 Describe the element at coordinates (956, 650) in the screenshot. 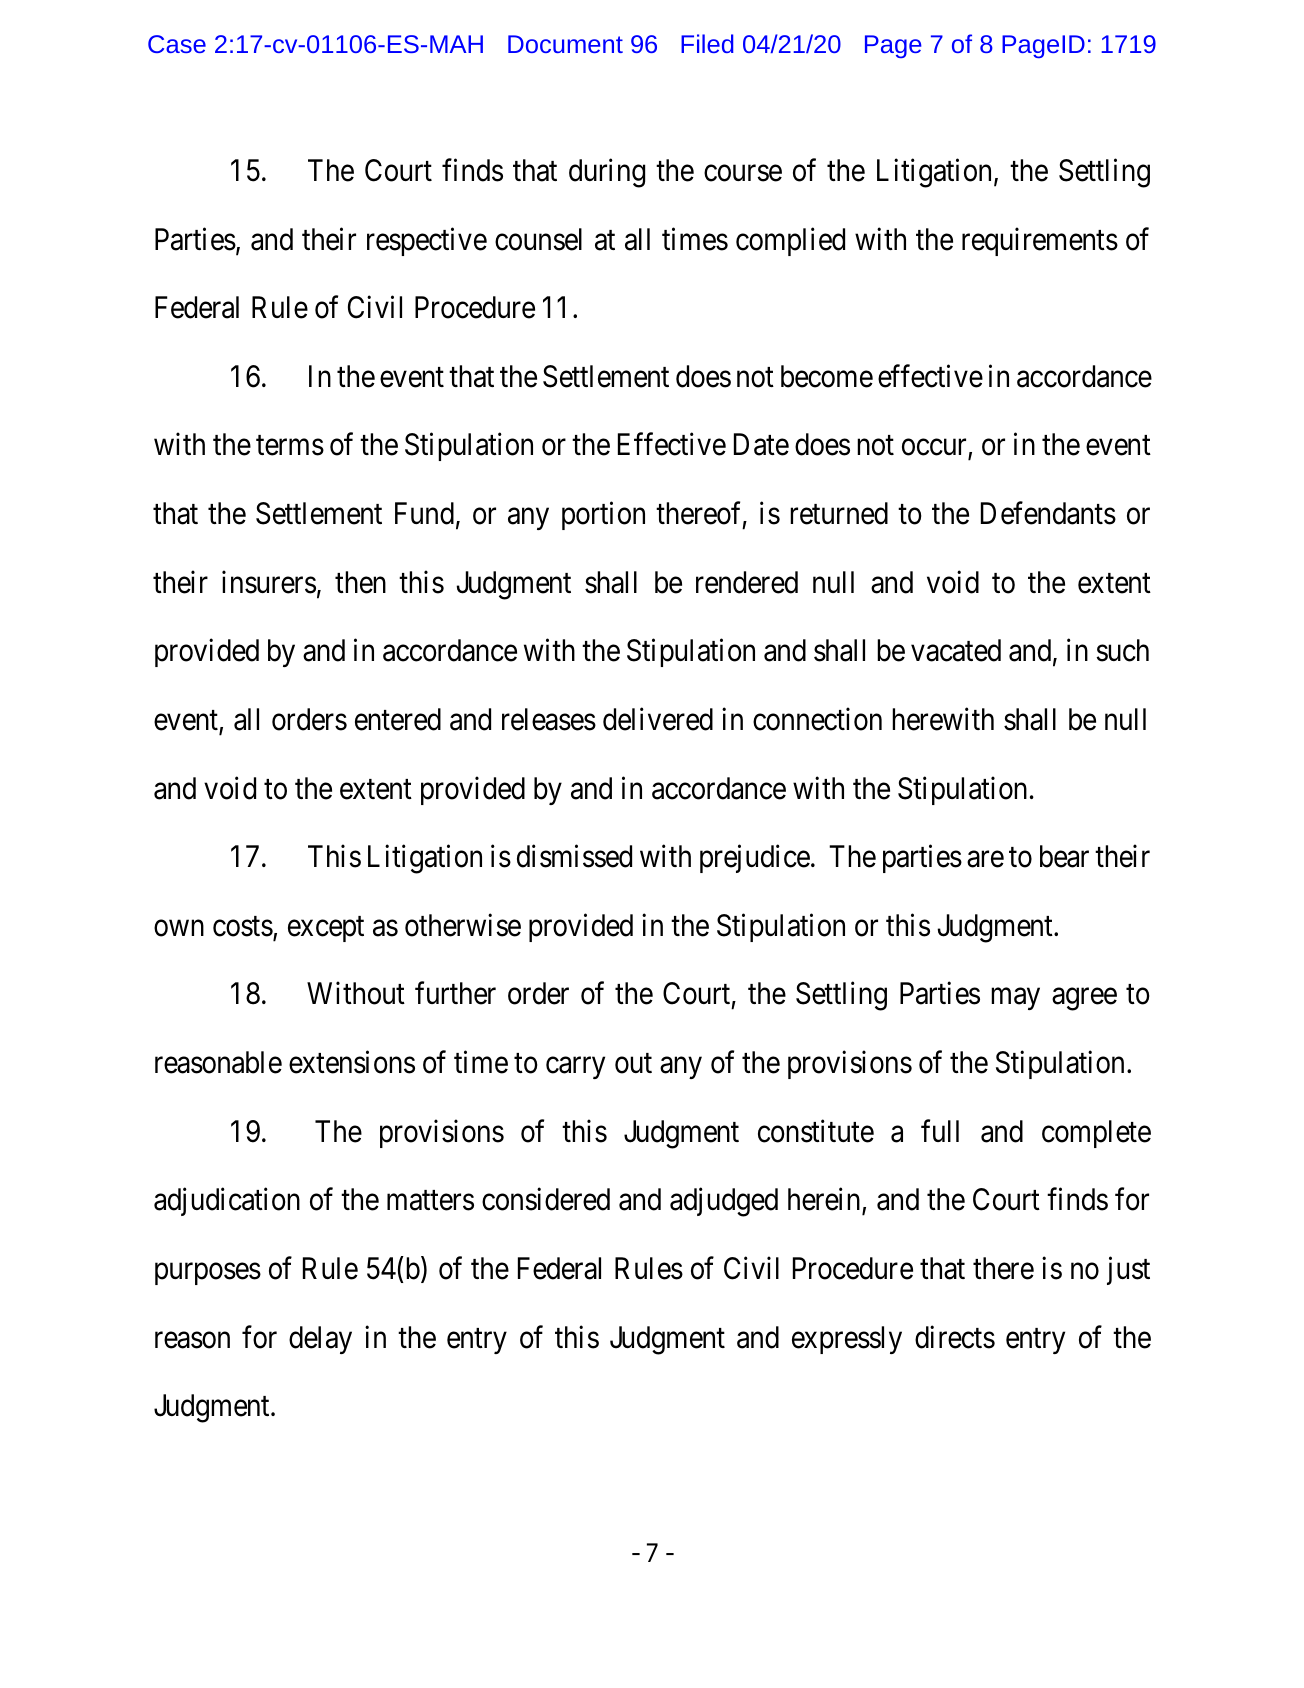

I see `vacated` at that location.
